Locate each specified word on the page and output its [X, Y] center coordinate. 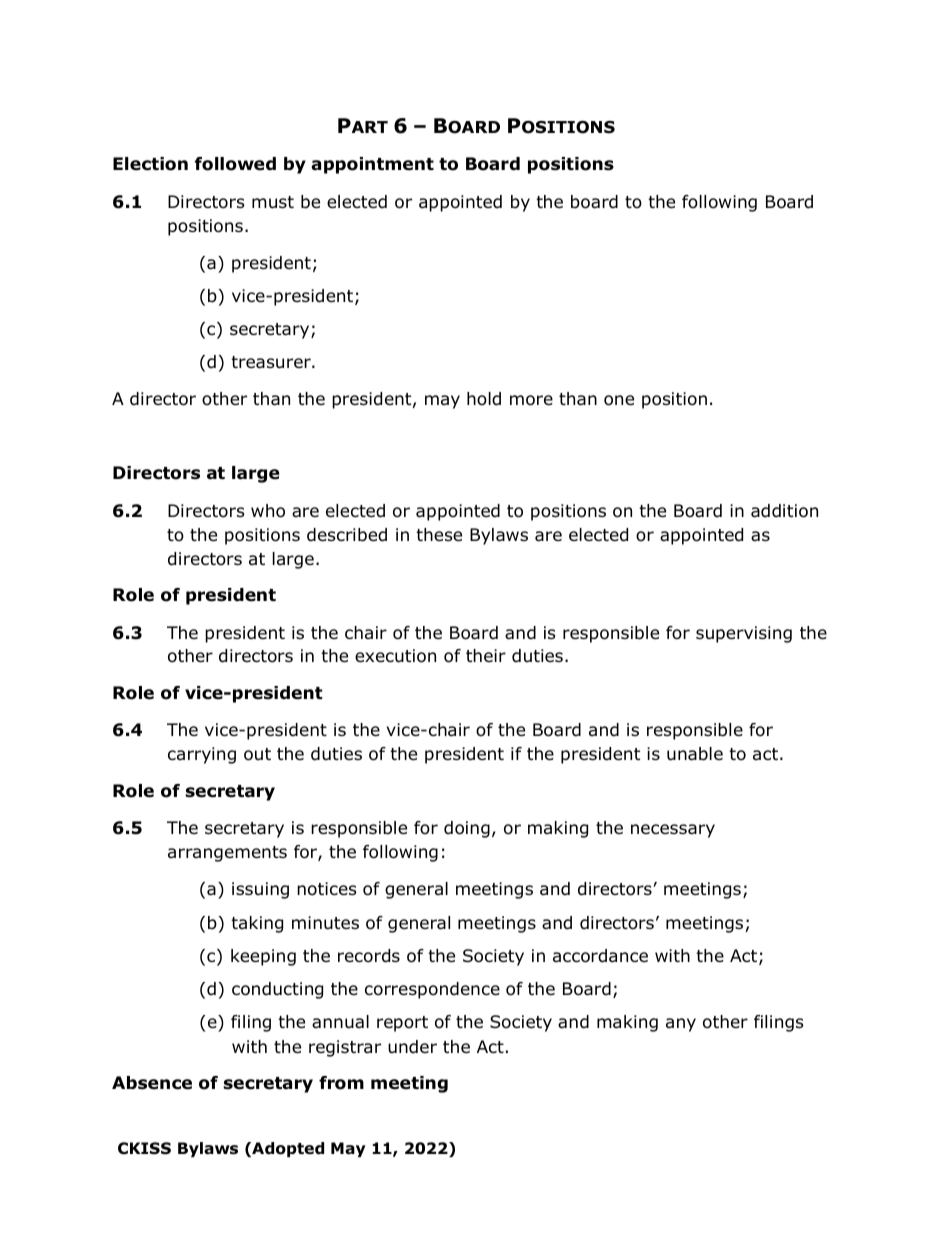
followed [235, 164]
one [619, 400]
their [486, 655]
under [412, 1047]
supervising [744, 634]
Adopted [287, 1149]
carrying [202, 755]
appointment [372, 165]
